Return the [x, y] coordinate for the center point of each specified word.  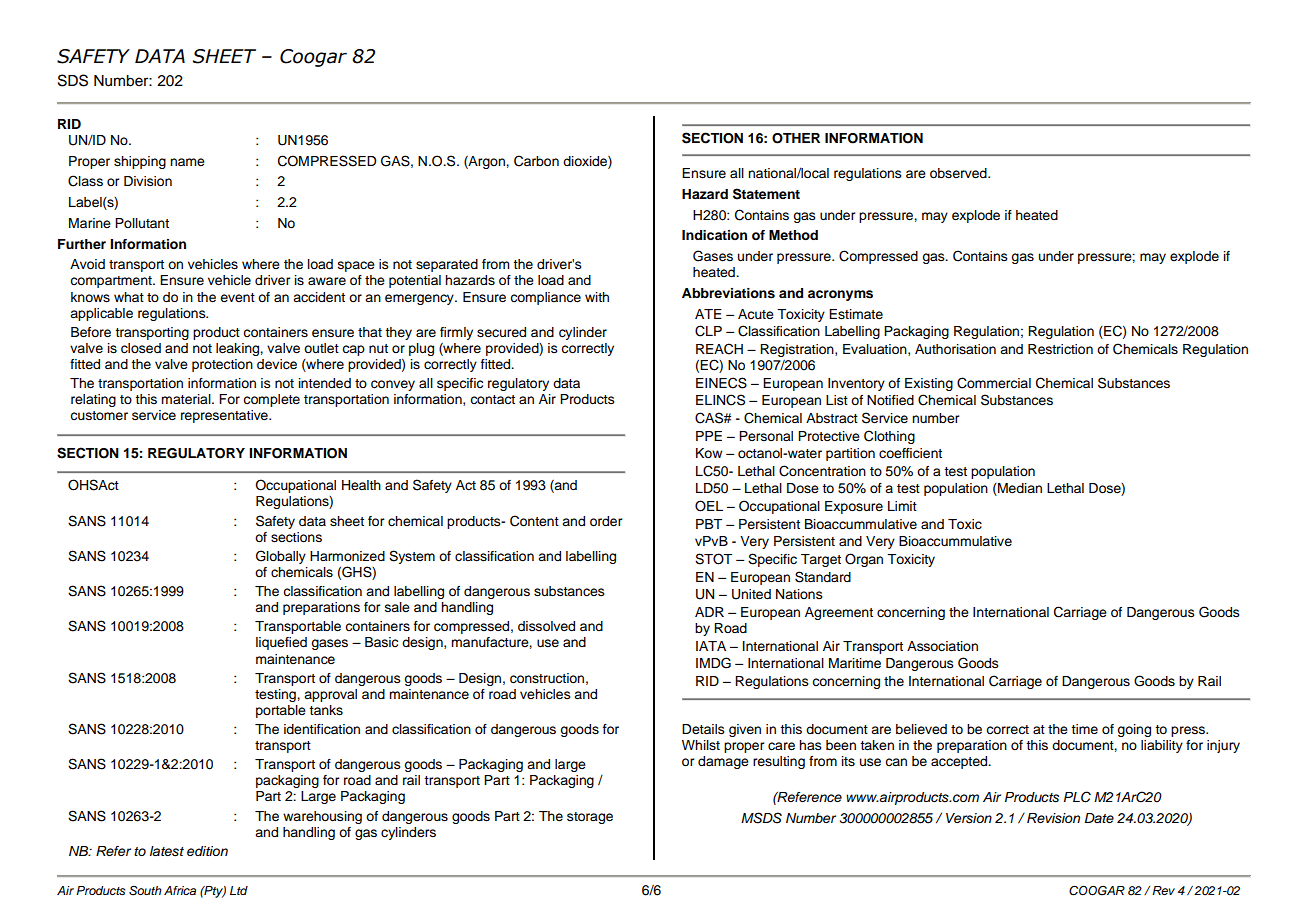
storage [590, 818]
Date [1099, 818]
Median [1019, 489]
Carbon [536, 161]
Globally [281, 557]
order [606, 521]
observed [959, 173]
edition [207, 851]
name [187, 162]
